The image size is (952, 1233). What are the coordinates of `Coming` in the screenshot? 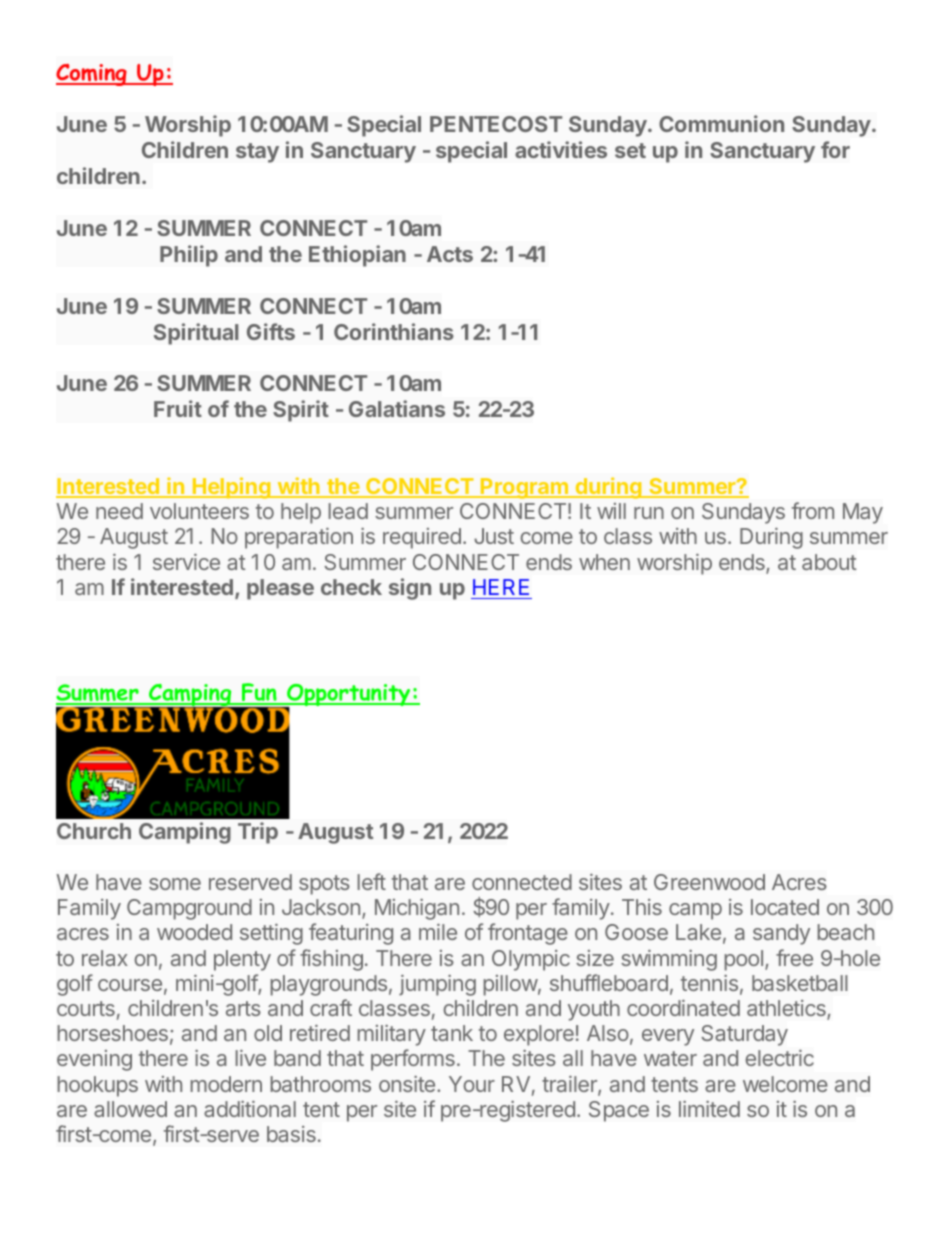 It's located at (92, 75).
